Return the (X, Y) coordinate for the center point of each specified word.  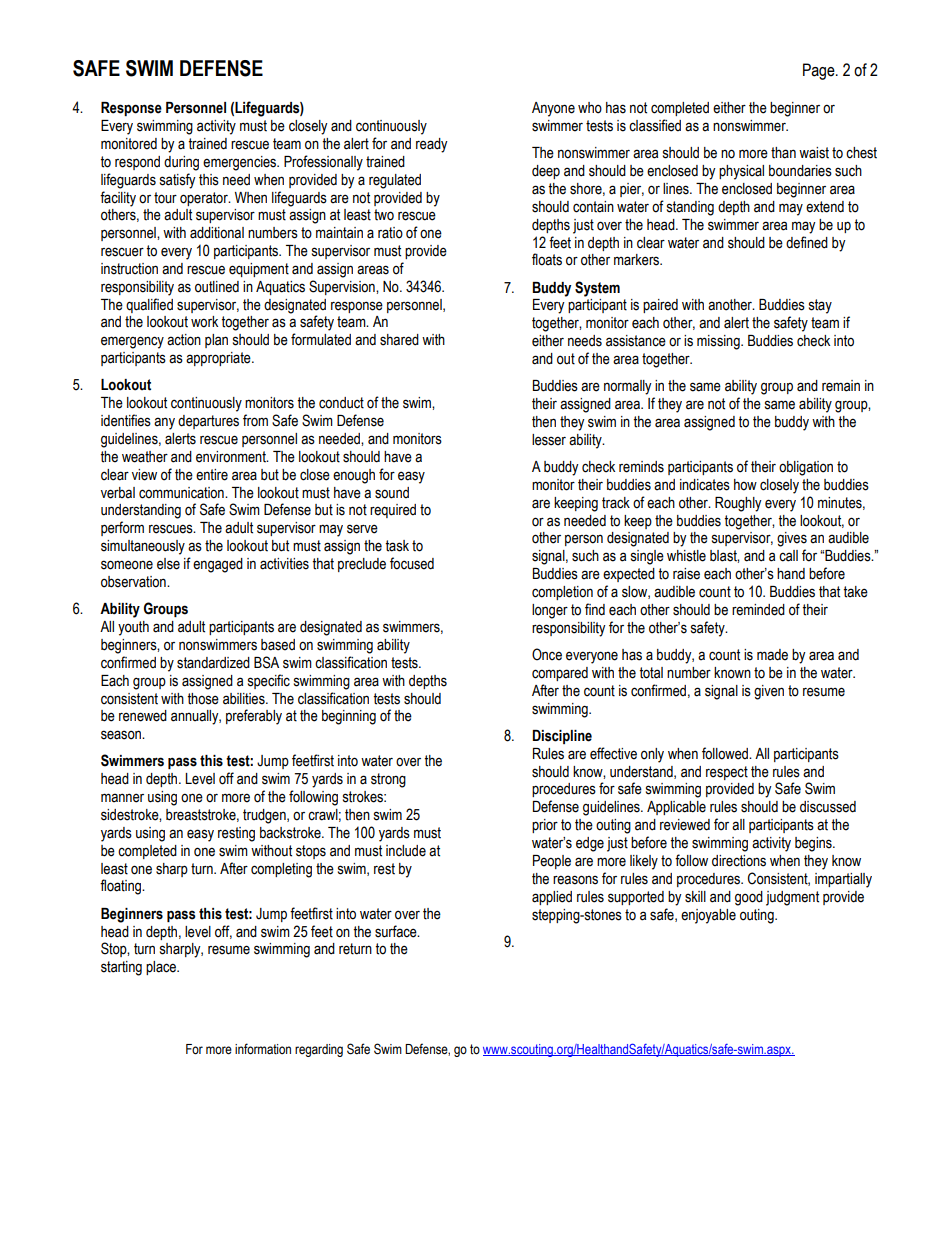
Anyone (553, 109)
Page (820, 71)
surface (397, 931)
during (181, 163)
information (263, 1049)
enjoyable (708, 916)
